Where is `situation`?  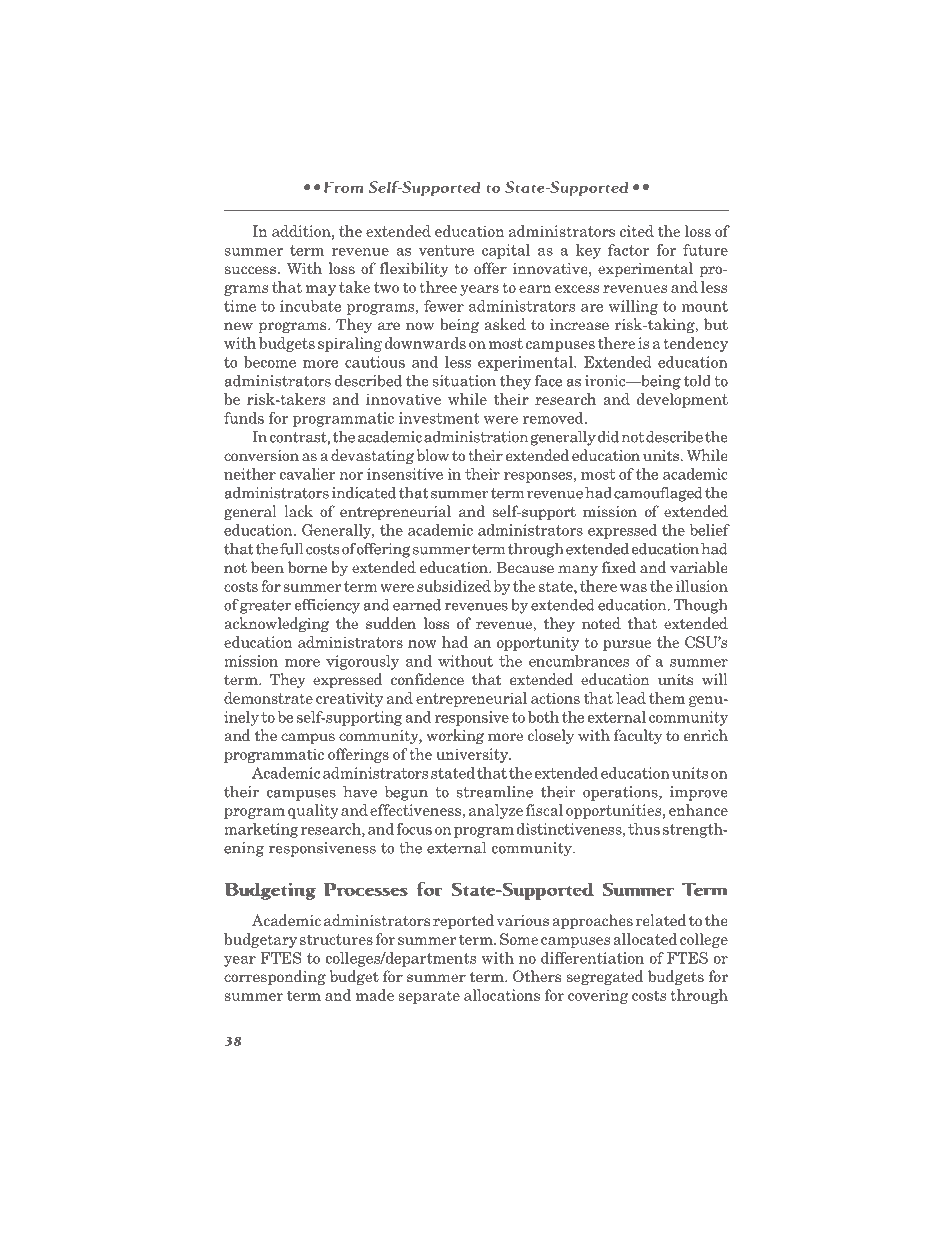 situation is located at coordinates (464, 381).
